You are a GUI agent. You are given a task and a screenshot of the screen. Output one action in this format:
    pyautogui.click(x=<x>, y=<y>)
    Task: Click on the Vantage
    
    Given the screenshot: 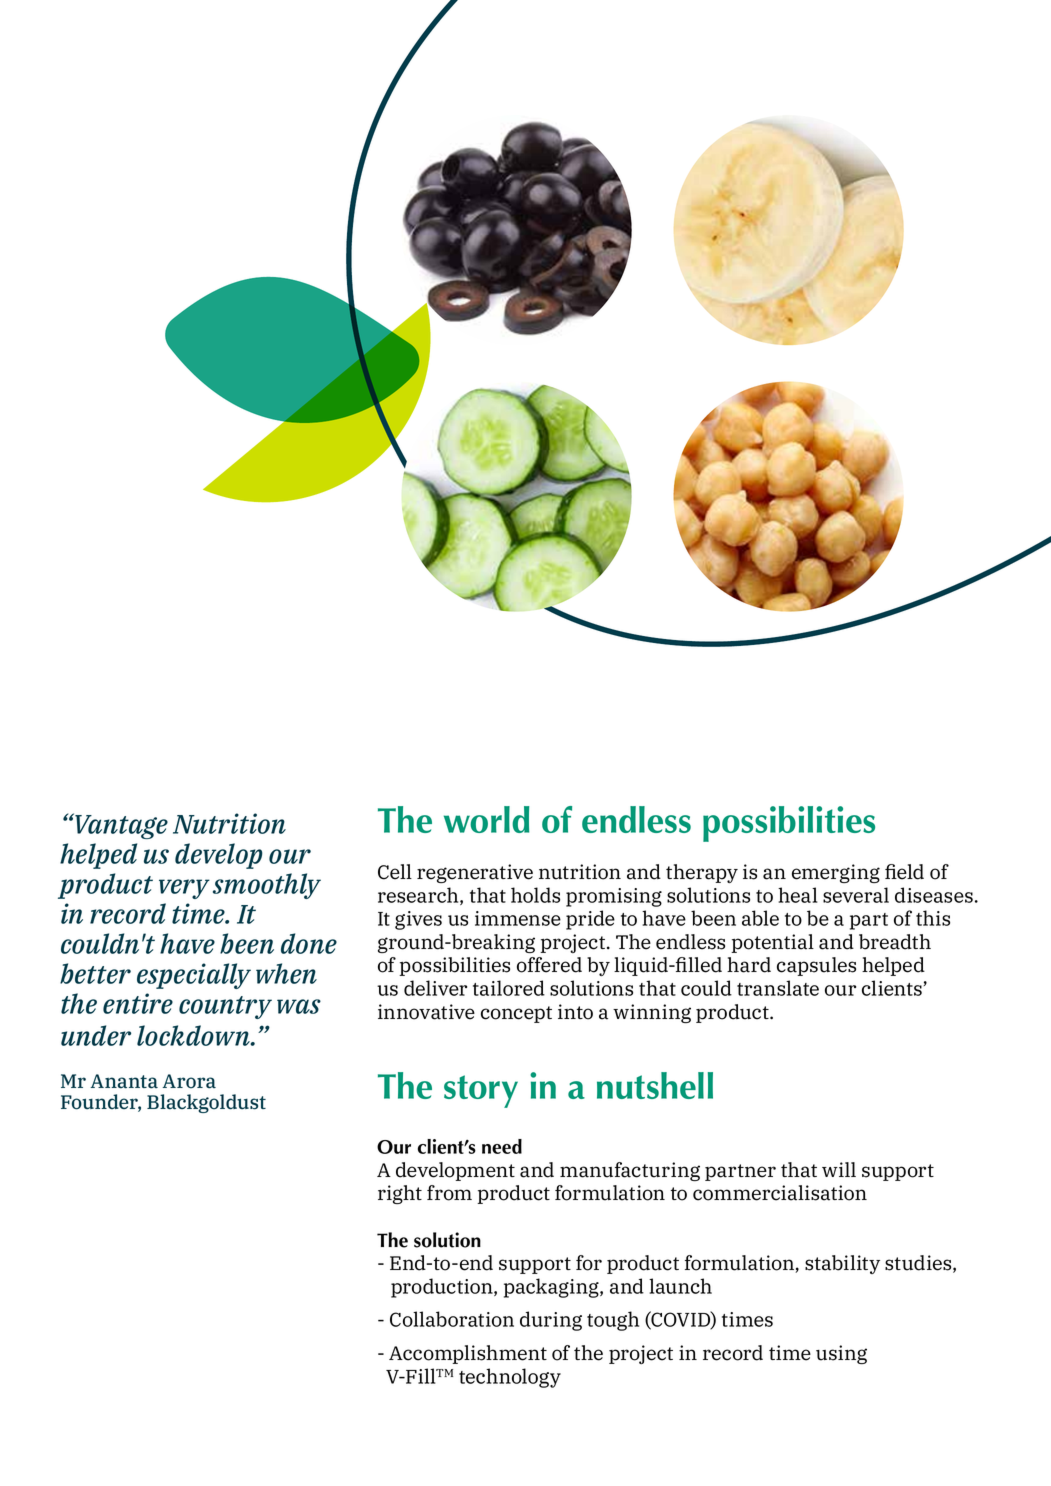 What is the action you would take?
    pyautogui.click(x=120, y=826)
